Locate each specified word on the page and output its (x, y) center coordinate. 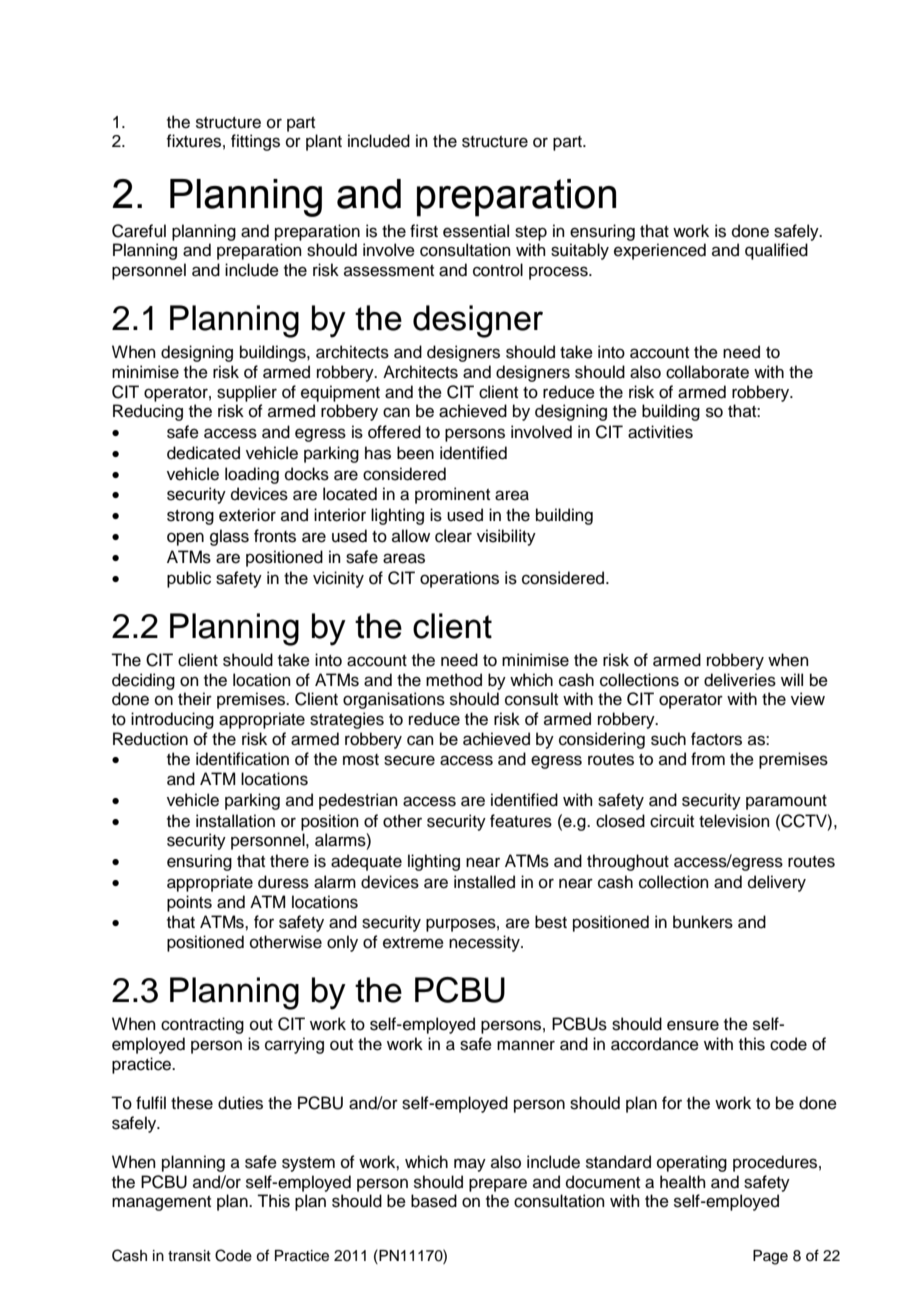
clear (453, 536)
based (434, 1201)
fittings (255, 142)
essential (476, 231)
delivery (777, 883)
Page (770, 1257)
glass (229, 537)
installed (484, 882)
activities (660, 432)
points (189, 903)
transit (189, 1256)
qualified (776, 251)
